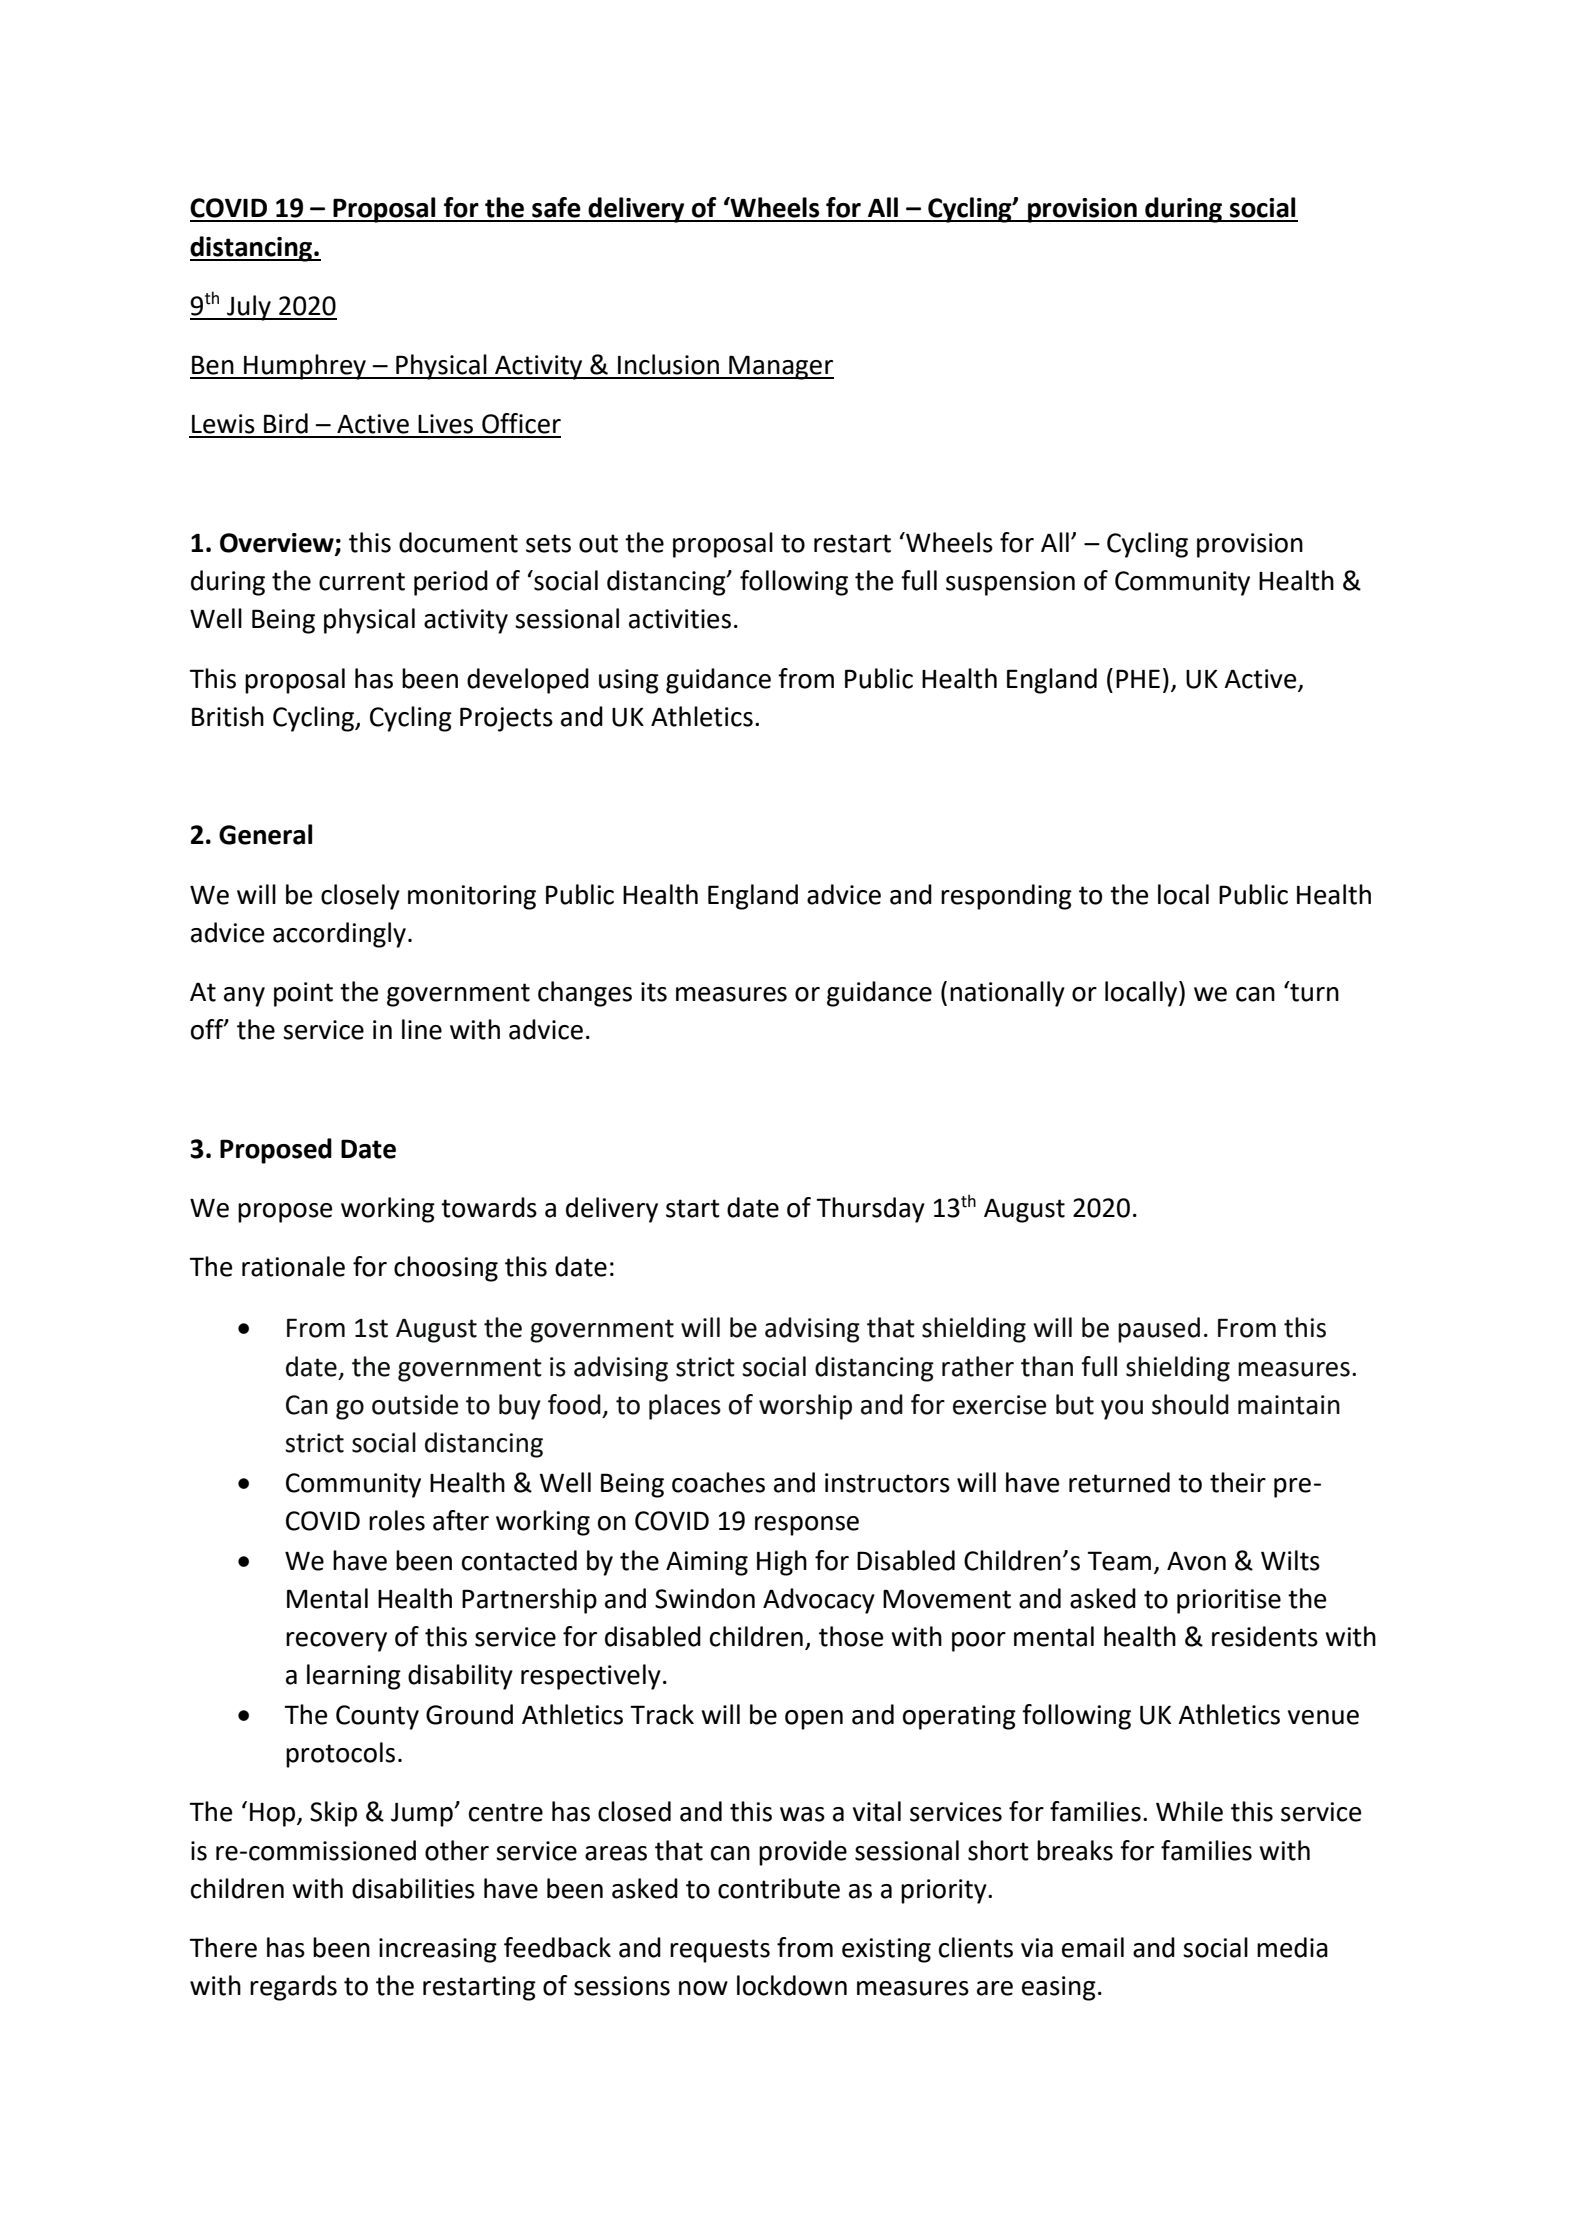  I want to click on email, so click(1093, 1947).
